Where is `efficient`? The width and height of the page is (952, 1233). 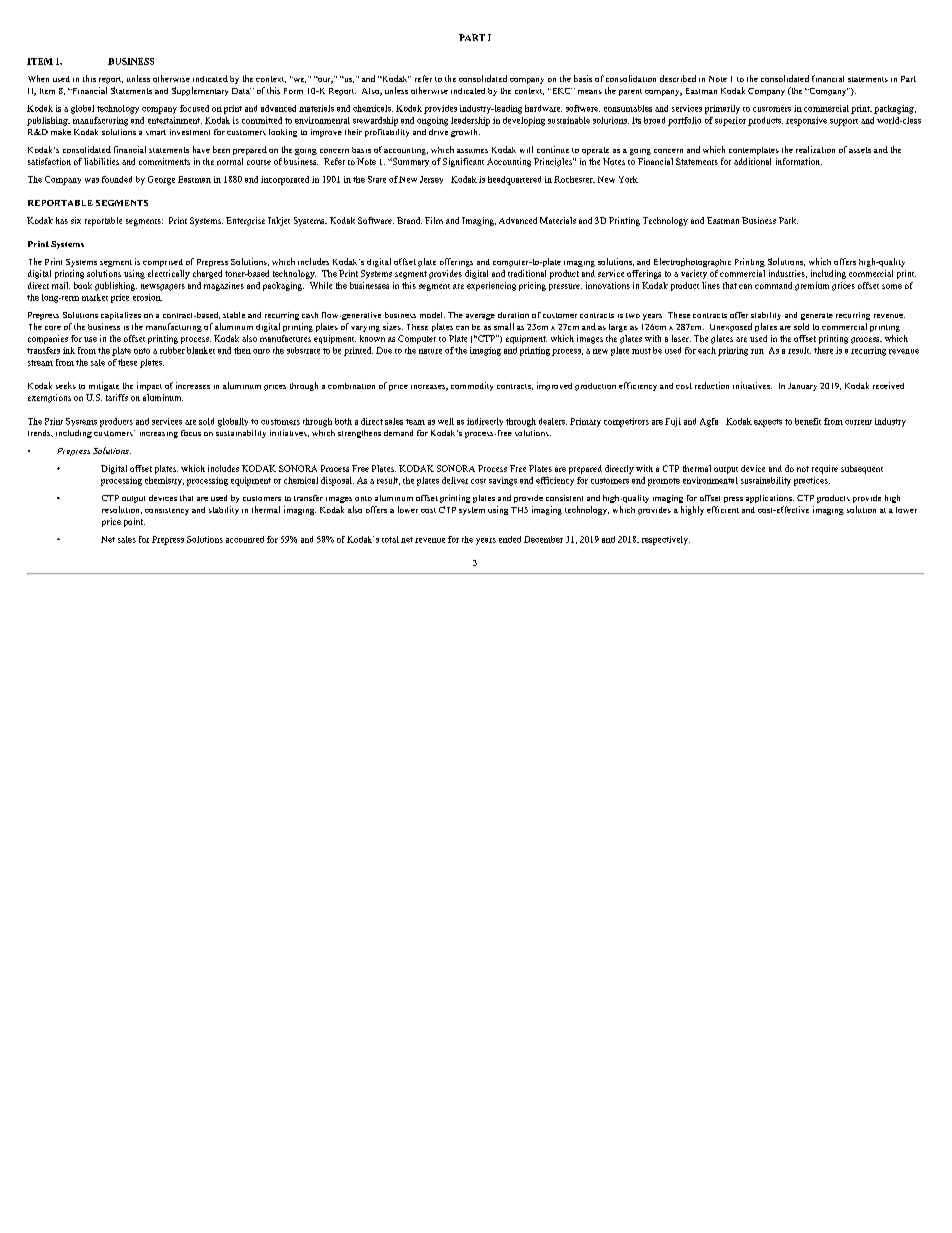 efficient is located at coordinates (723, 509).
